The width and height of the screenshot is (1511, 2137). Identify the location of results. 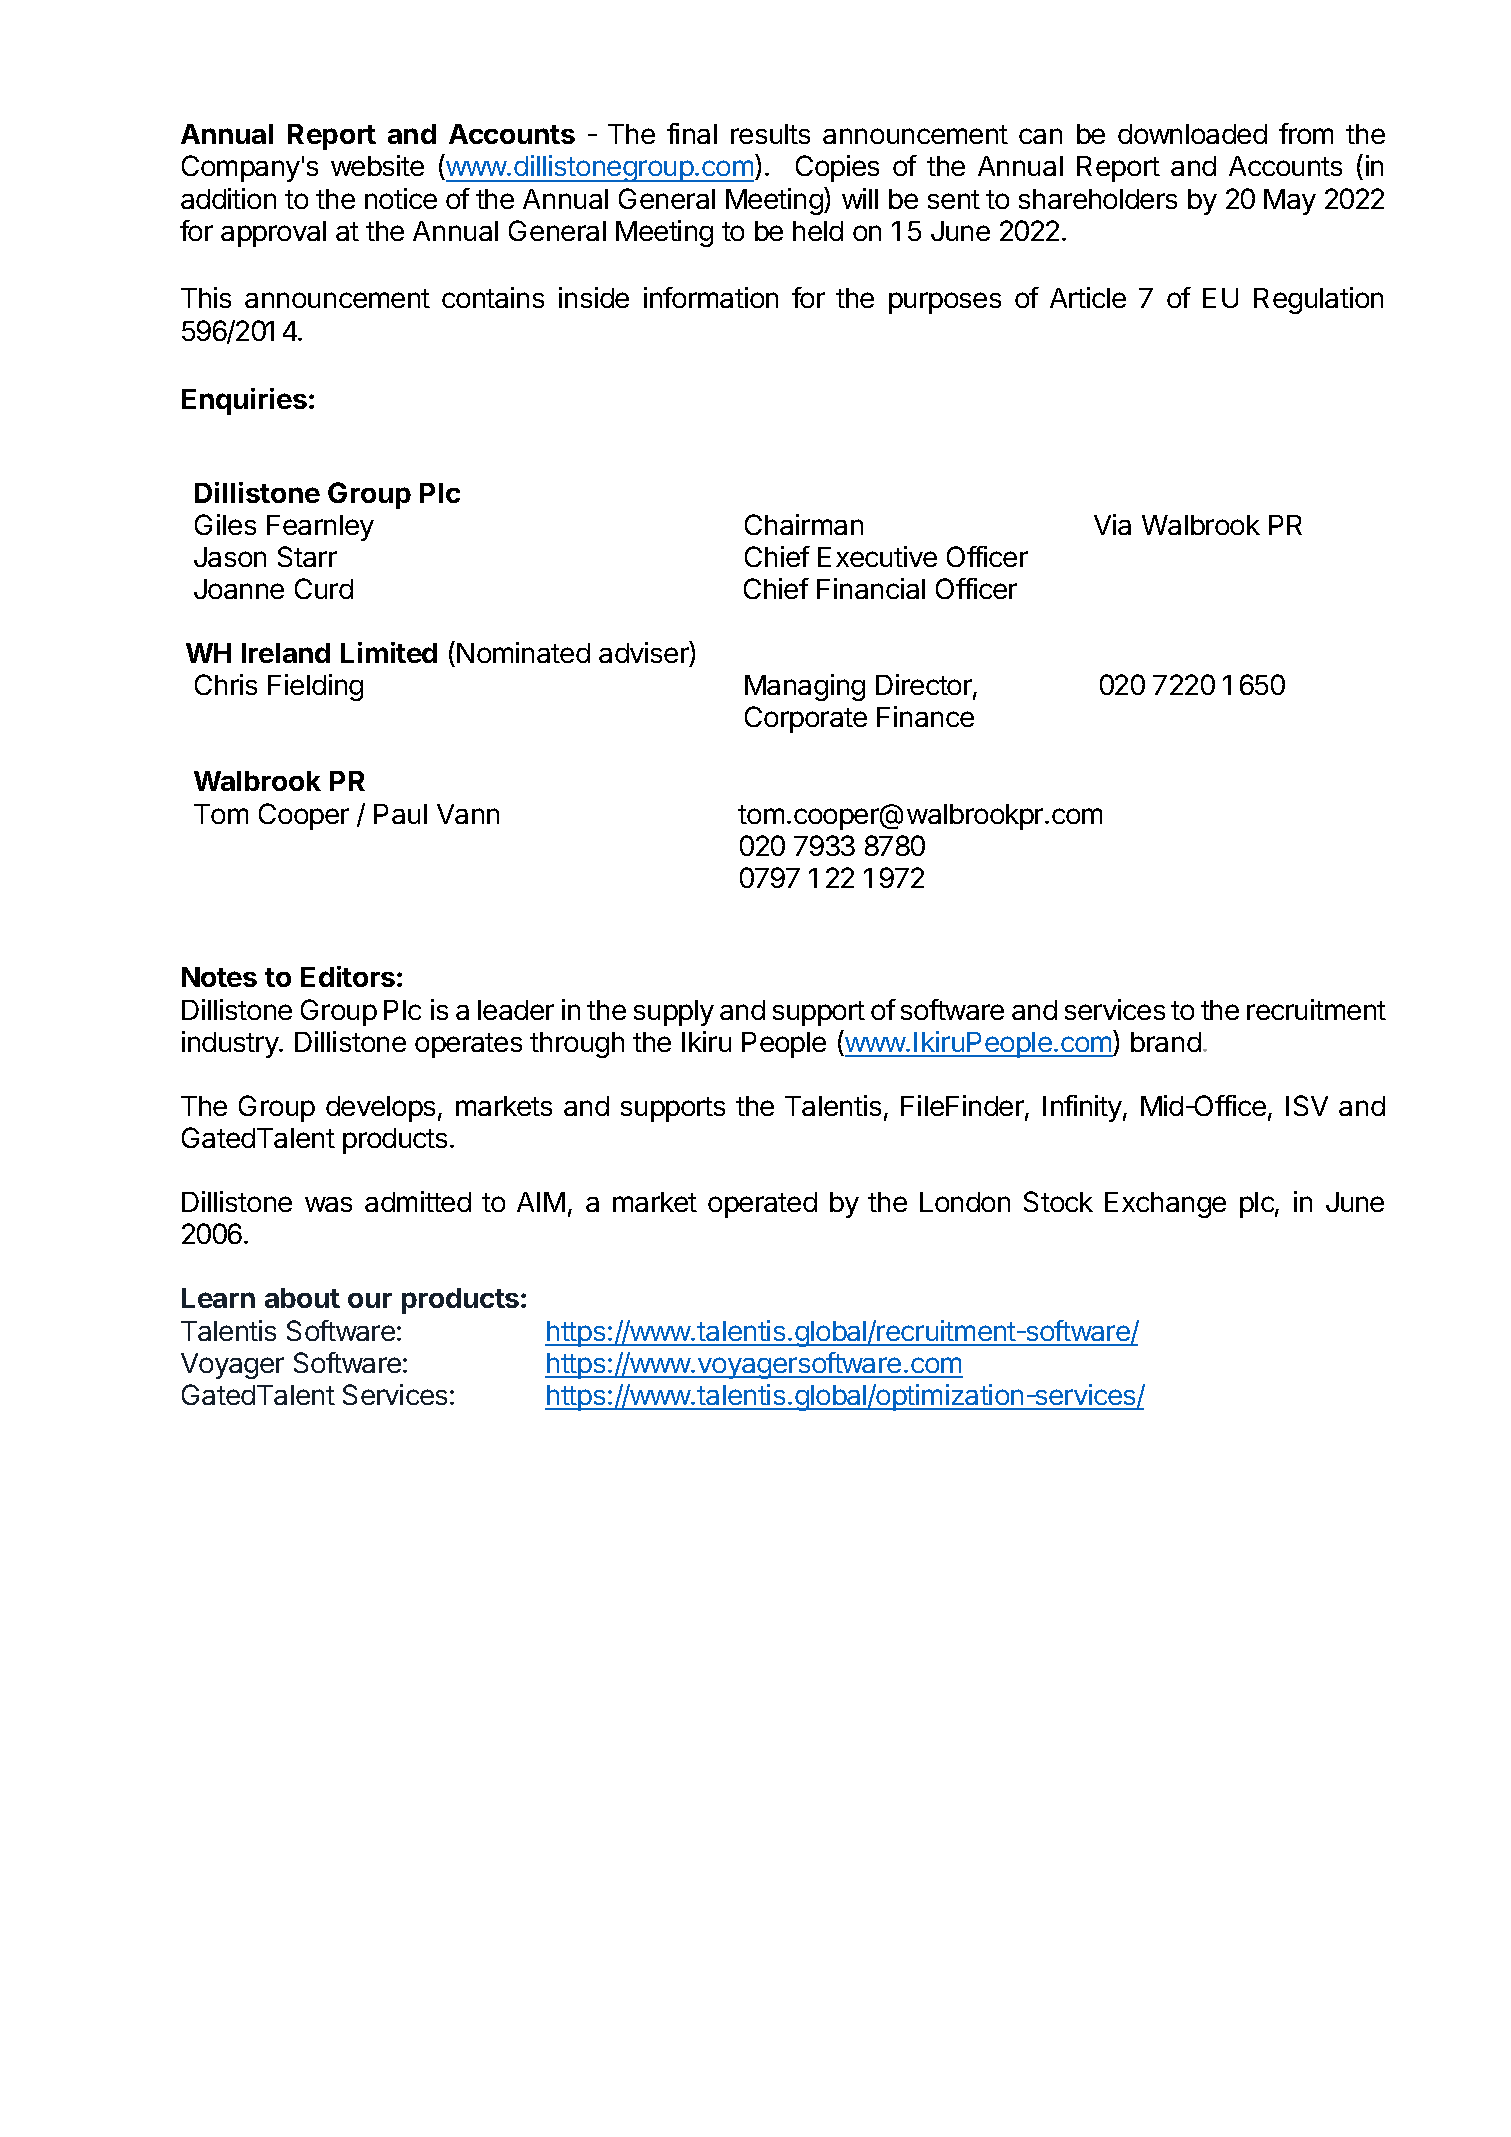
(770, 134).
